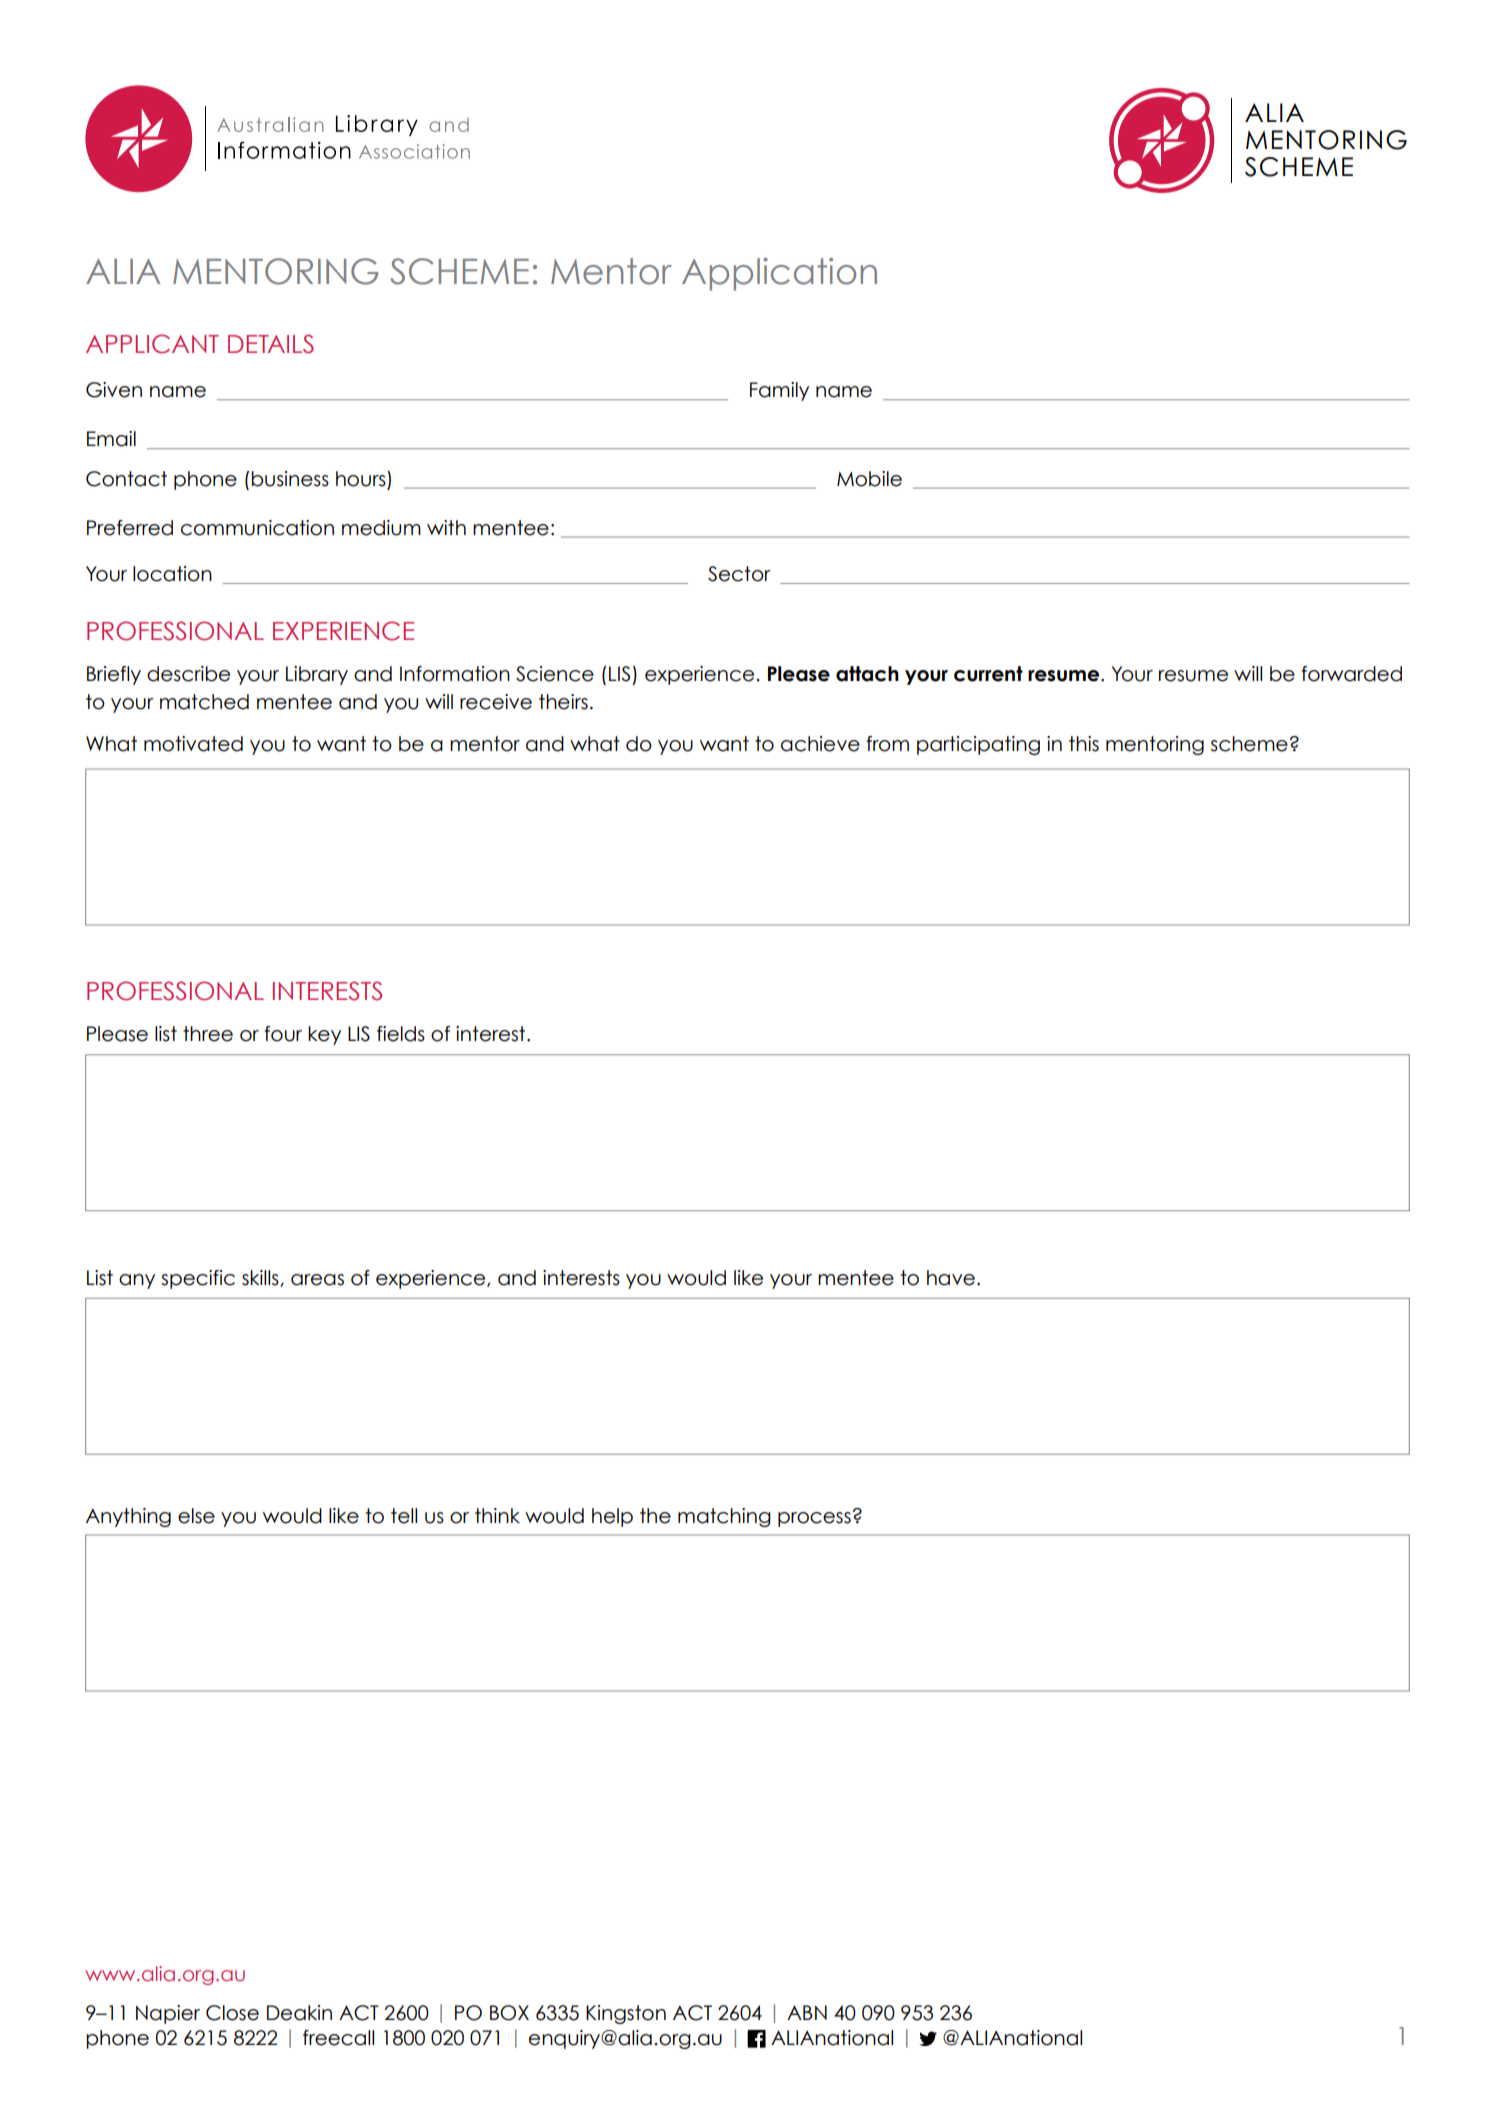  I want to click on else, so click(196, 1516).
